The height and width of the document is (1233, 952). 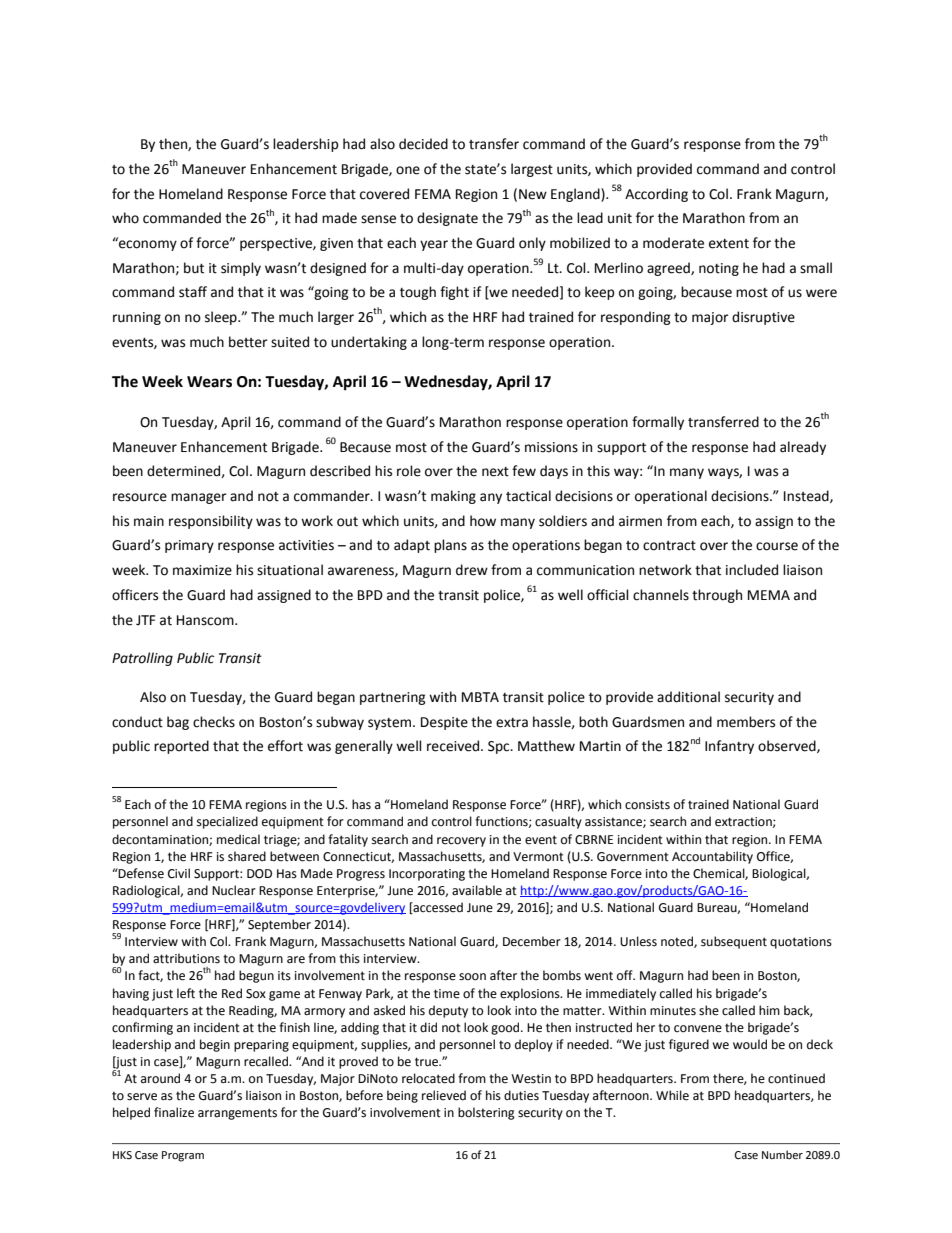 What do you see at coordinates (237, 1114) in the document?
I see `arrangements` at bounding box center [237, 1114].
